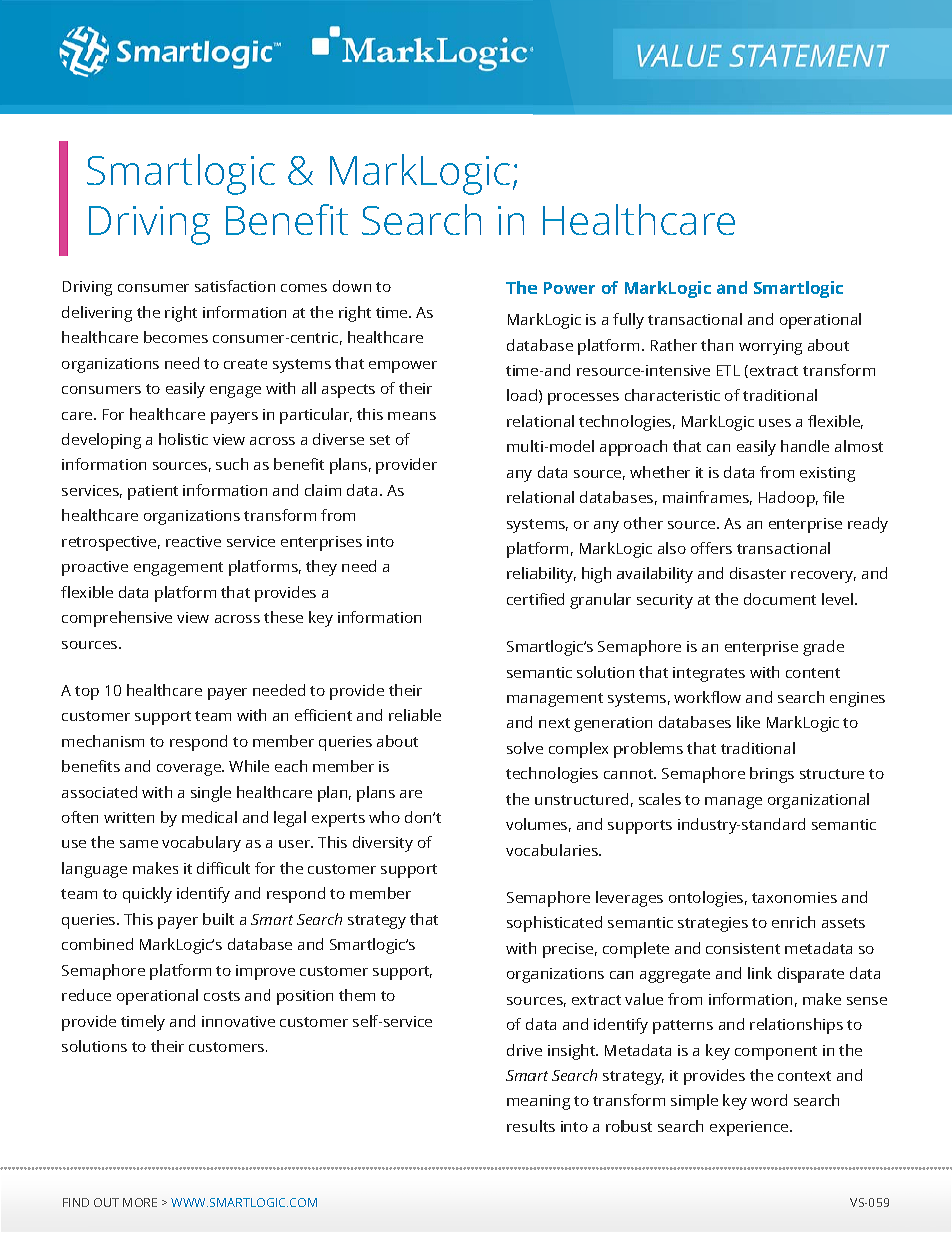 This screenshot has width=952, height=1233. What do you see at coordinates (770, 347) in the screenshot?
I see `worrying` at bounding box center [770, 347].
